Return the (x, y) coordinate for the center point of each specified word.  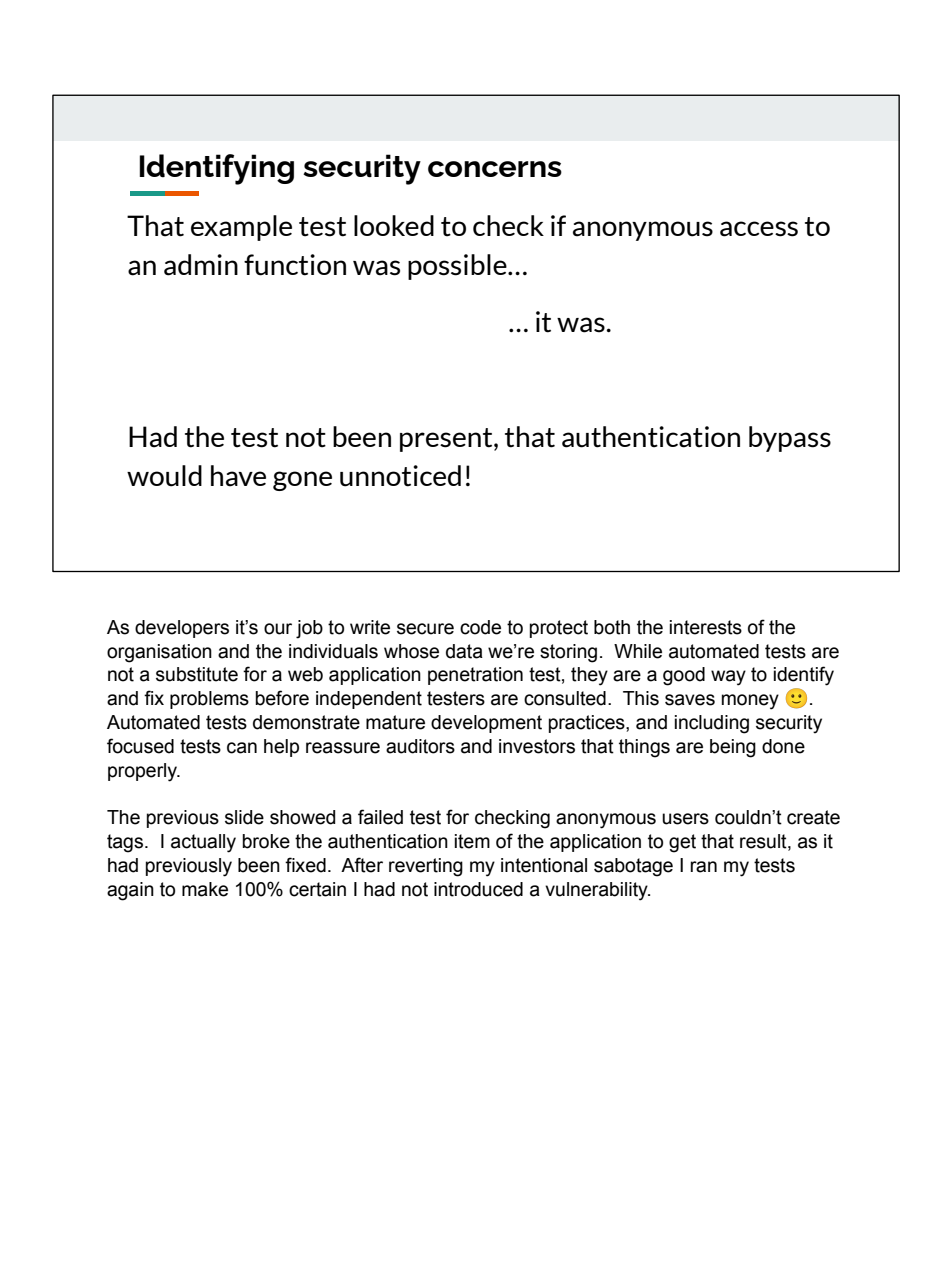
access (759, 229)
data (464, 651)
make (205, 889)
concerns (495, 169)
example (241, 228)
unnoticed (400, 476)
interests (706, 627)
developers (182, 629)
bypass (790, 439)
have (238, 476)
